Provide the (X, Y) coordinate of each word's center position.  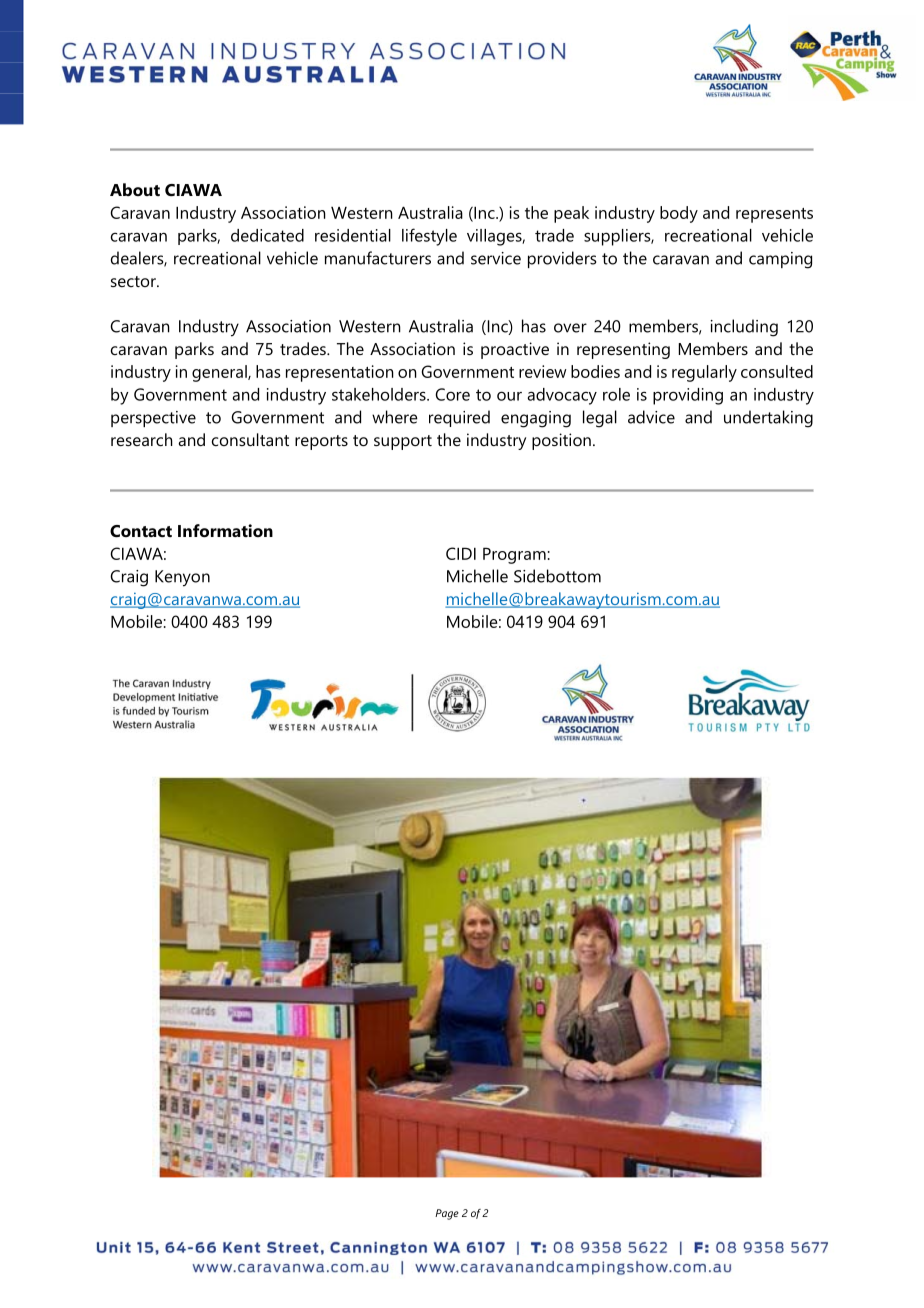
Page (447, 1214)
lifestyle (429, 237)
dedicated (267, 235)
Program (514, 555)
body (679, 214)
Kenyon (182, 578)
